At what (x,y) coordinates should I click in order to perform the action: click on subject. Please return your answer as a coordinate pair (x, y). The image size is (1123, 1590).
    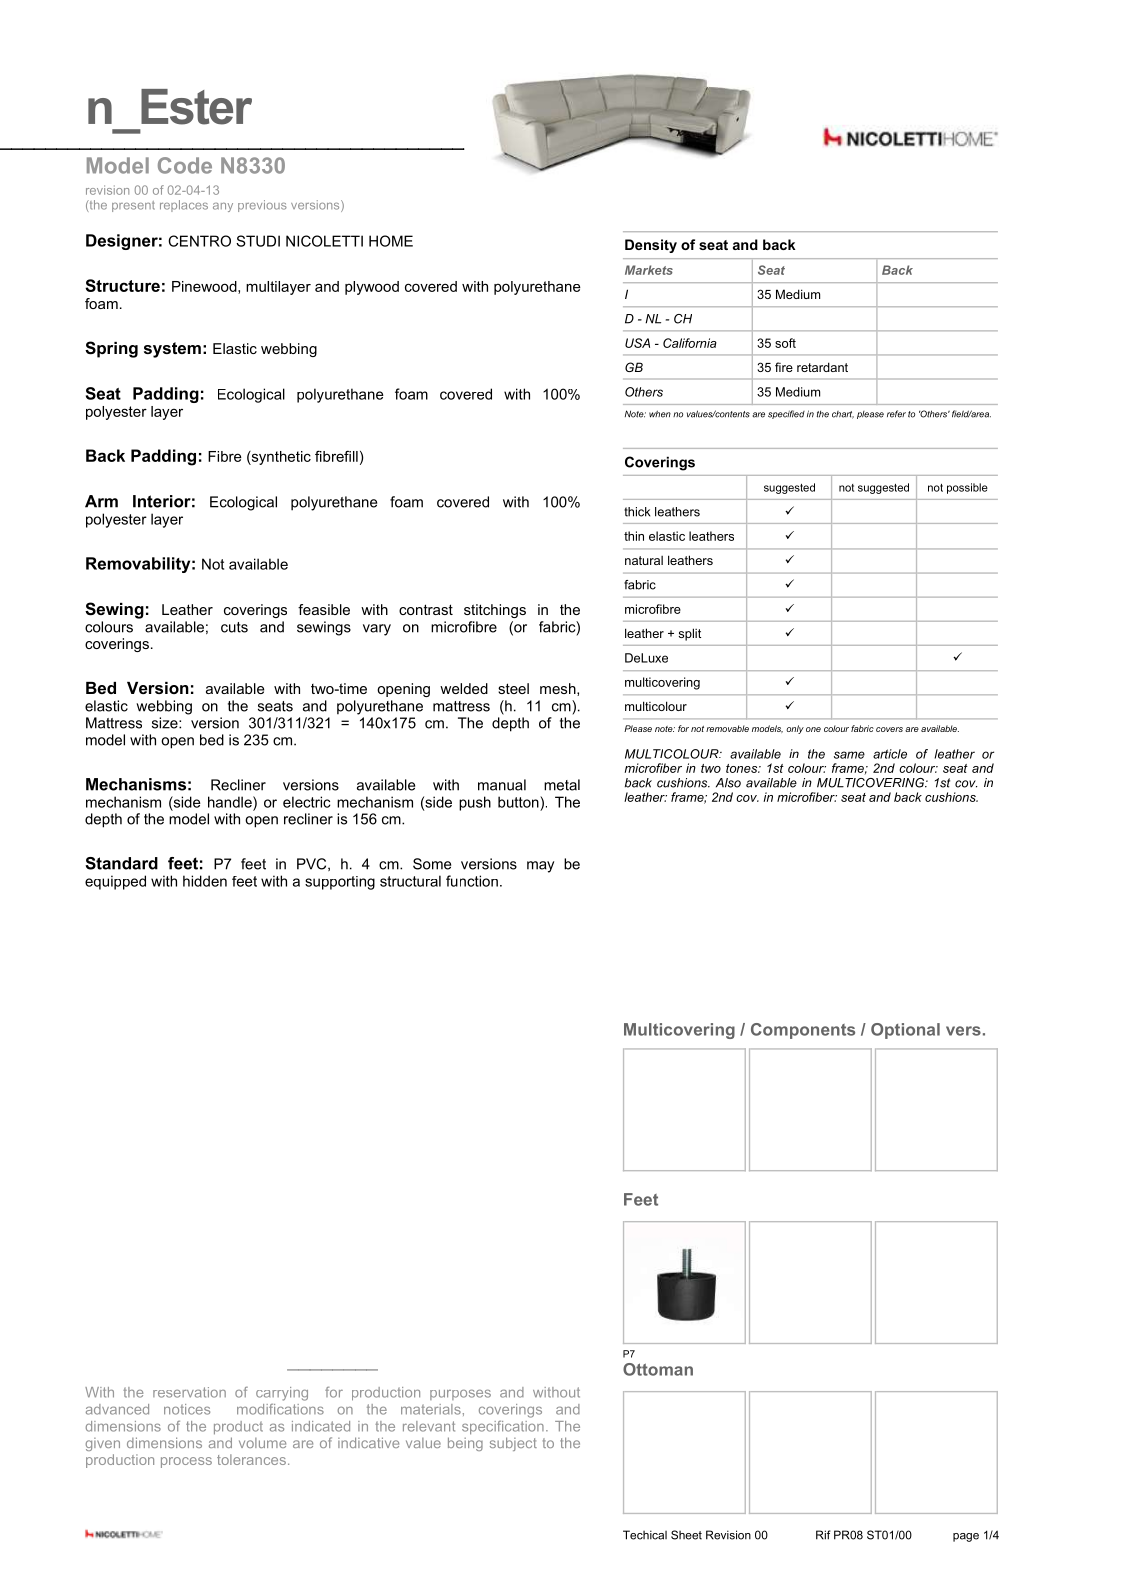
    Looking at the image, I should click on (513, 1444).
